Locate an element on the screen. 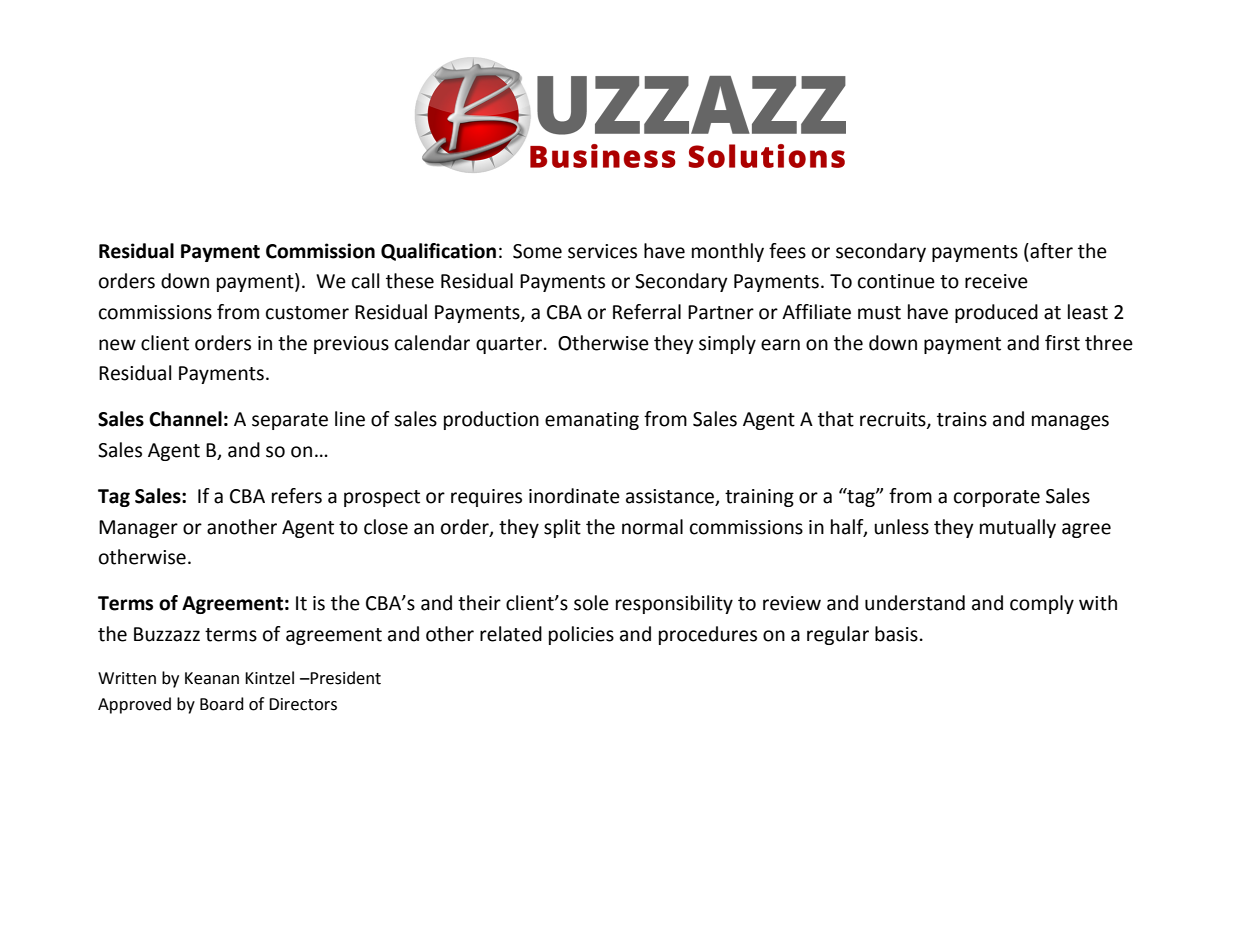  mutually is located at coordinates (1018, 528).
